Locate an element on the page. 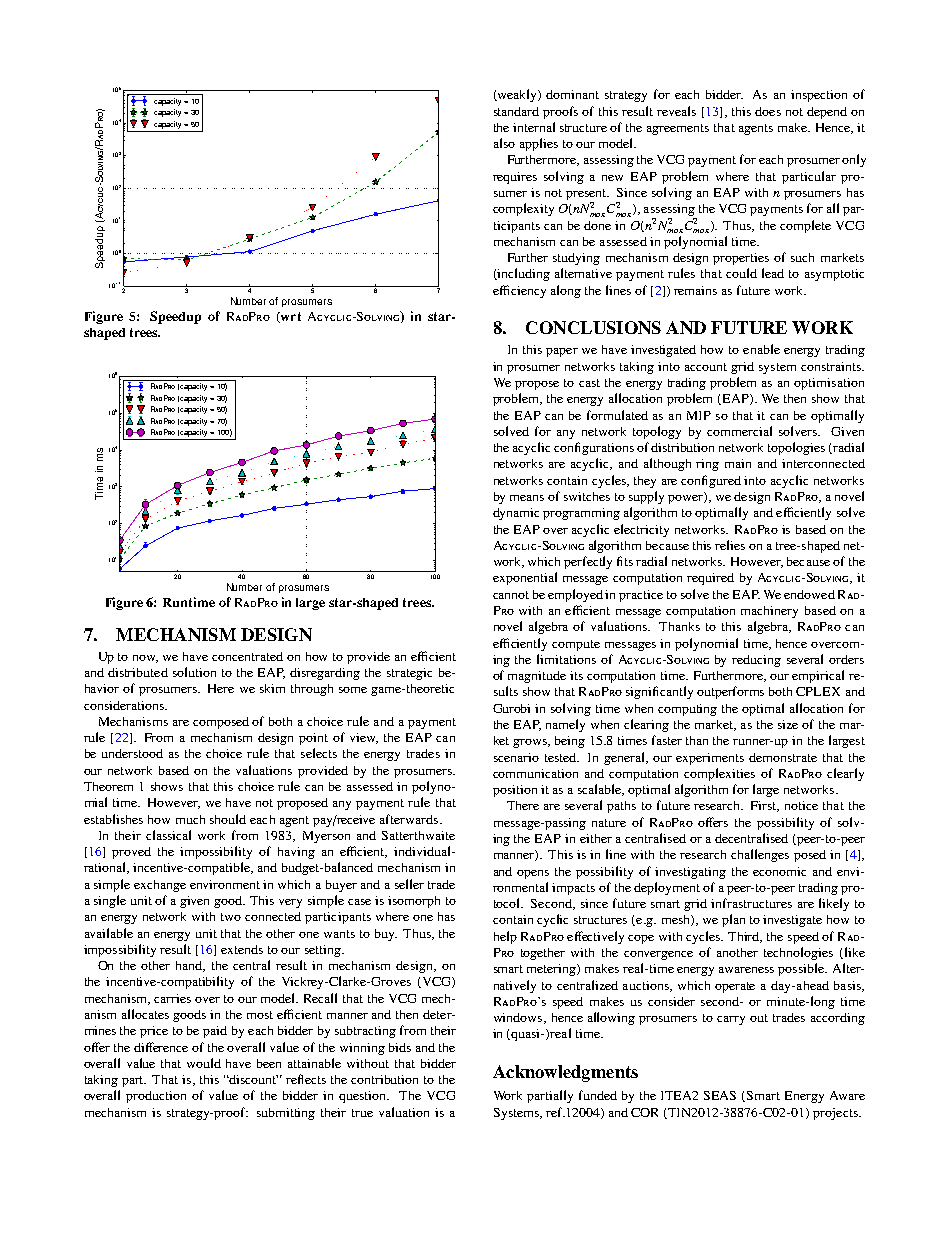 This document has width=952, height=1233. SEAS is located at coordinates (720, 1095).
